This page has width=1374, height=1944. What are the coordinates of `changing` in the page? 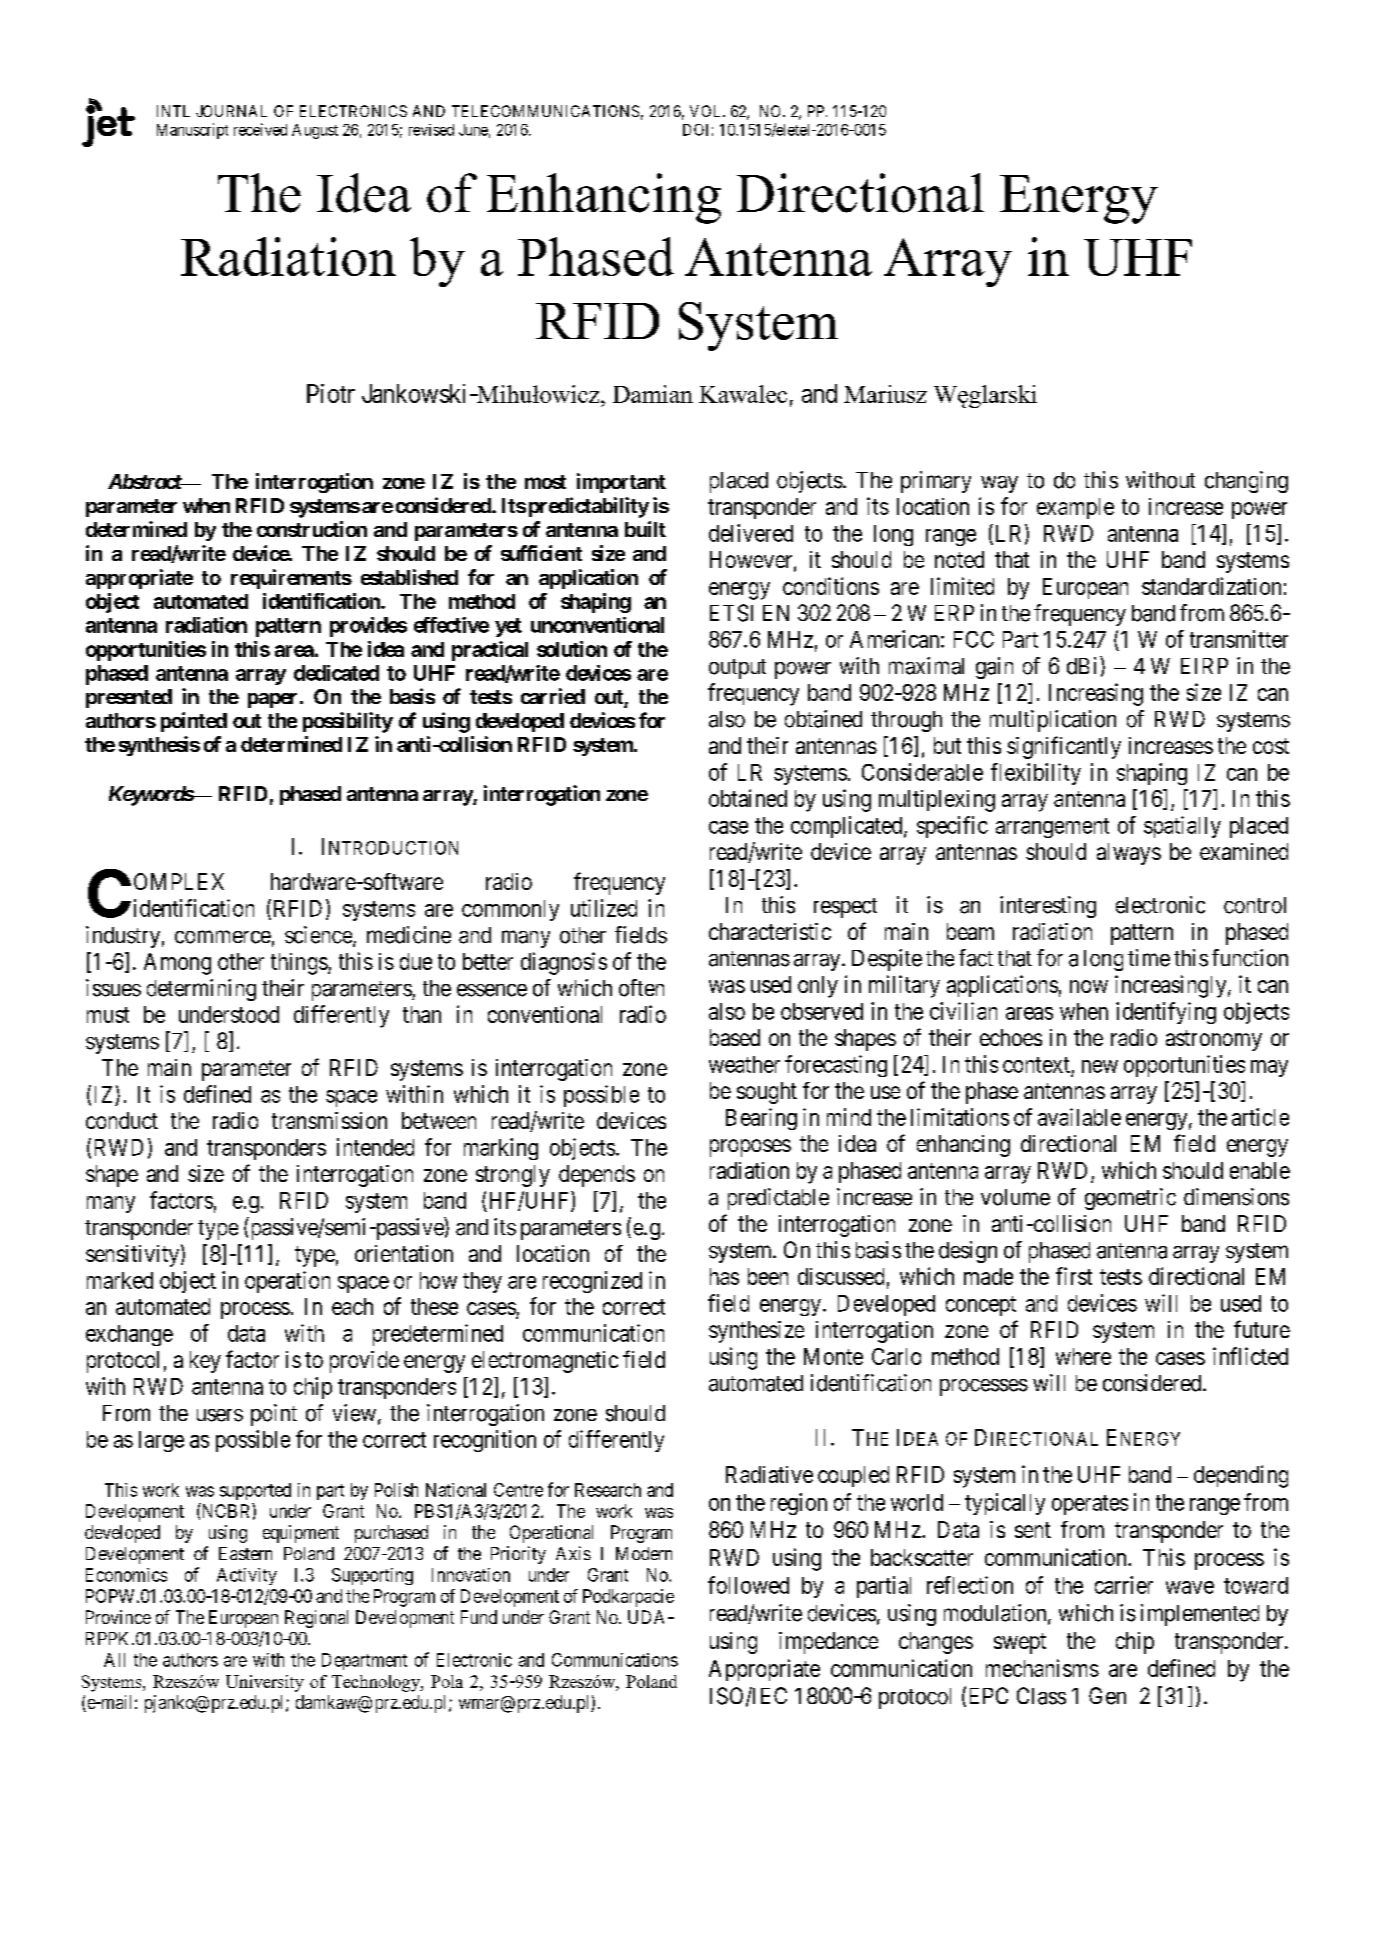 It's located at (1246, 482).
